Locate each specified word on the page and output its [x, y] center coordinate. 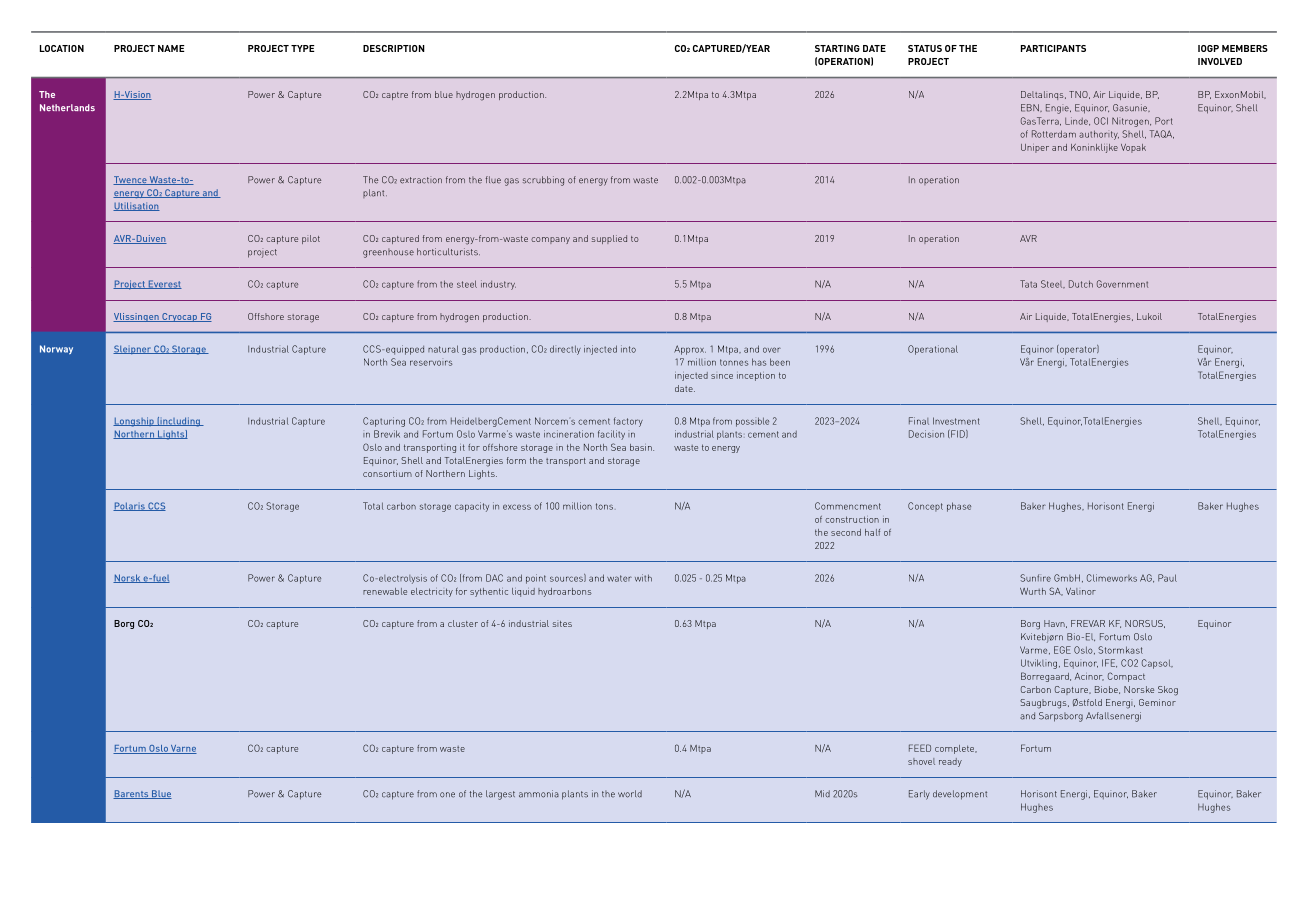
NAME [171, 48]
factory [628, 422]
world [630, 794]
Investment [956, 421]
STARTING [837, 48]
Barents [132, 794]
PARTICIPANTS [1053, 48]
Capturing [384, 422]
